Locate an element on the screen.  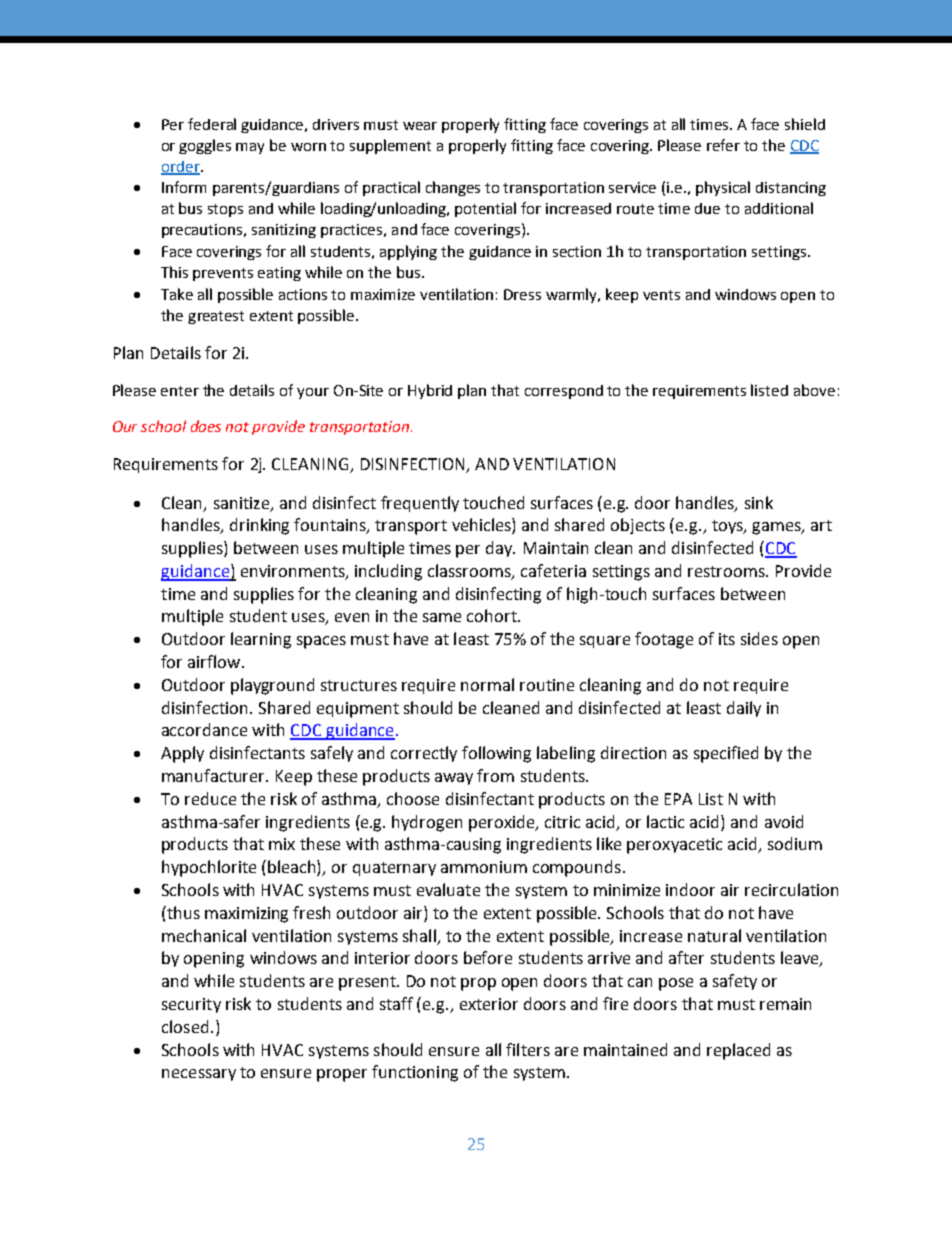
changes is located at coordinates (453, 188).
